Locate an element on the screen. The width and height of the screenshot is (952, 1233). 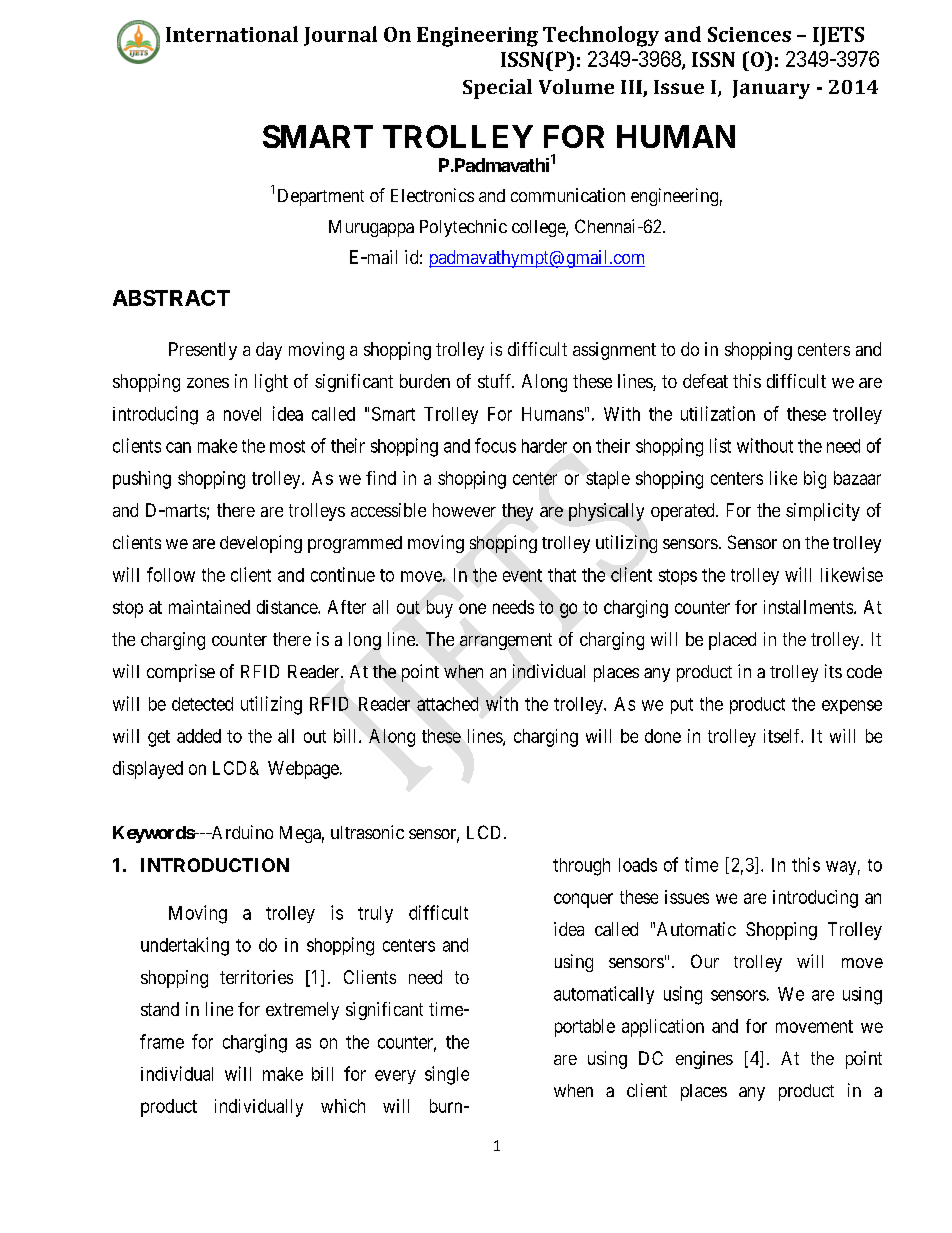
conquer is located at coordinates (583, 900).
